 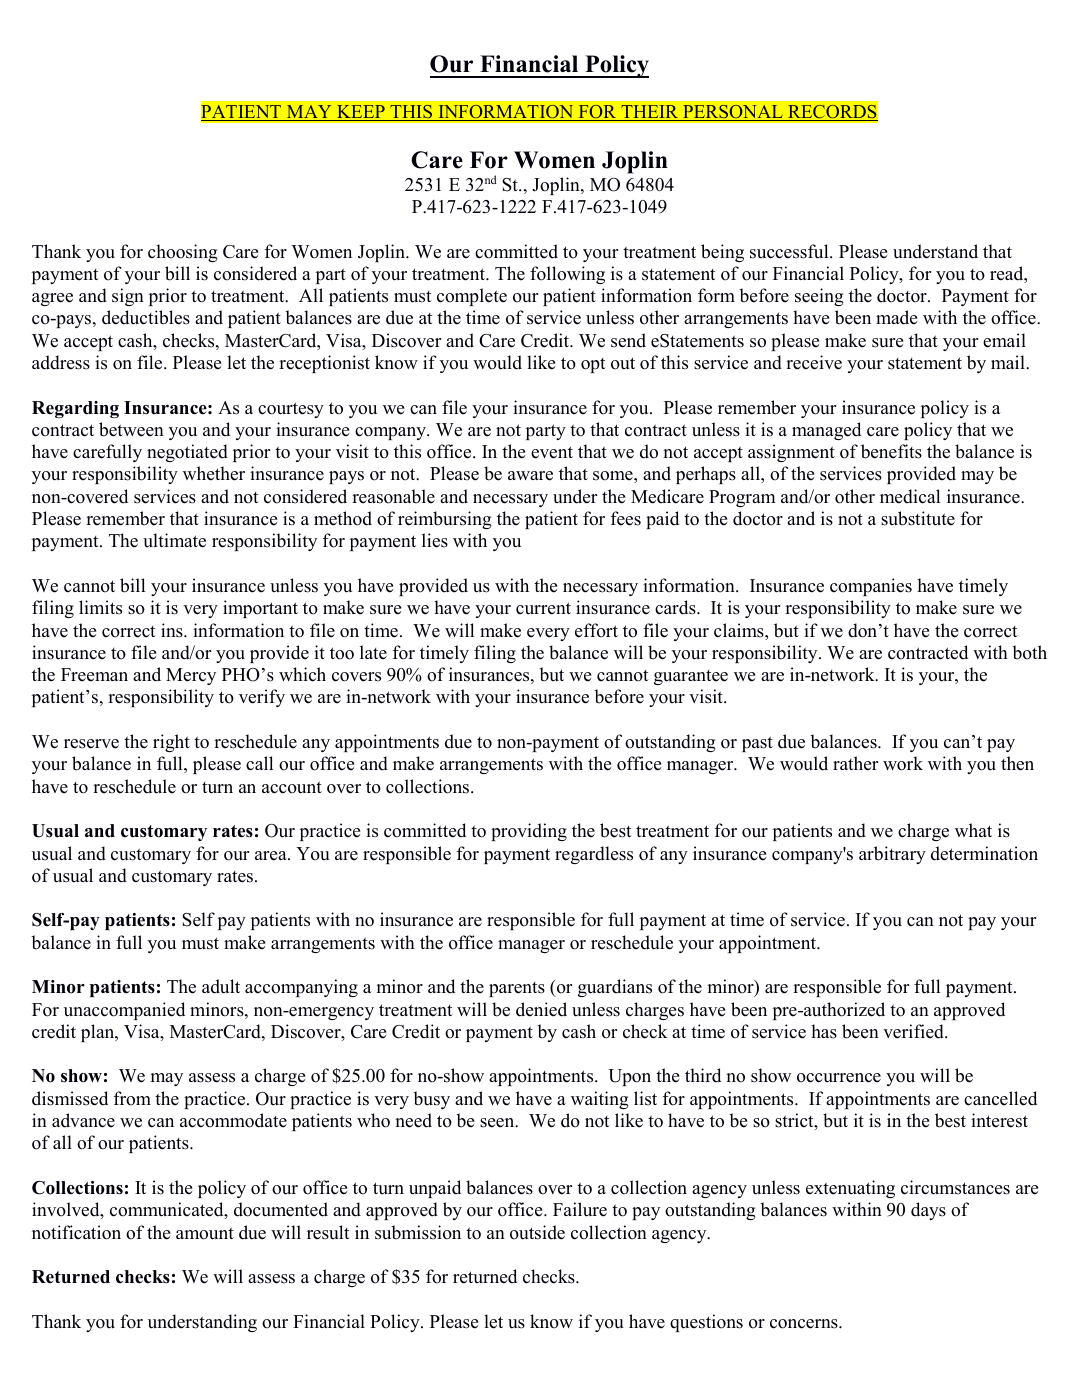 I want to click on aware, so click(x=530, y=476).
